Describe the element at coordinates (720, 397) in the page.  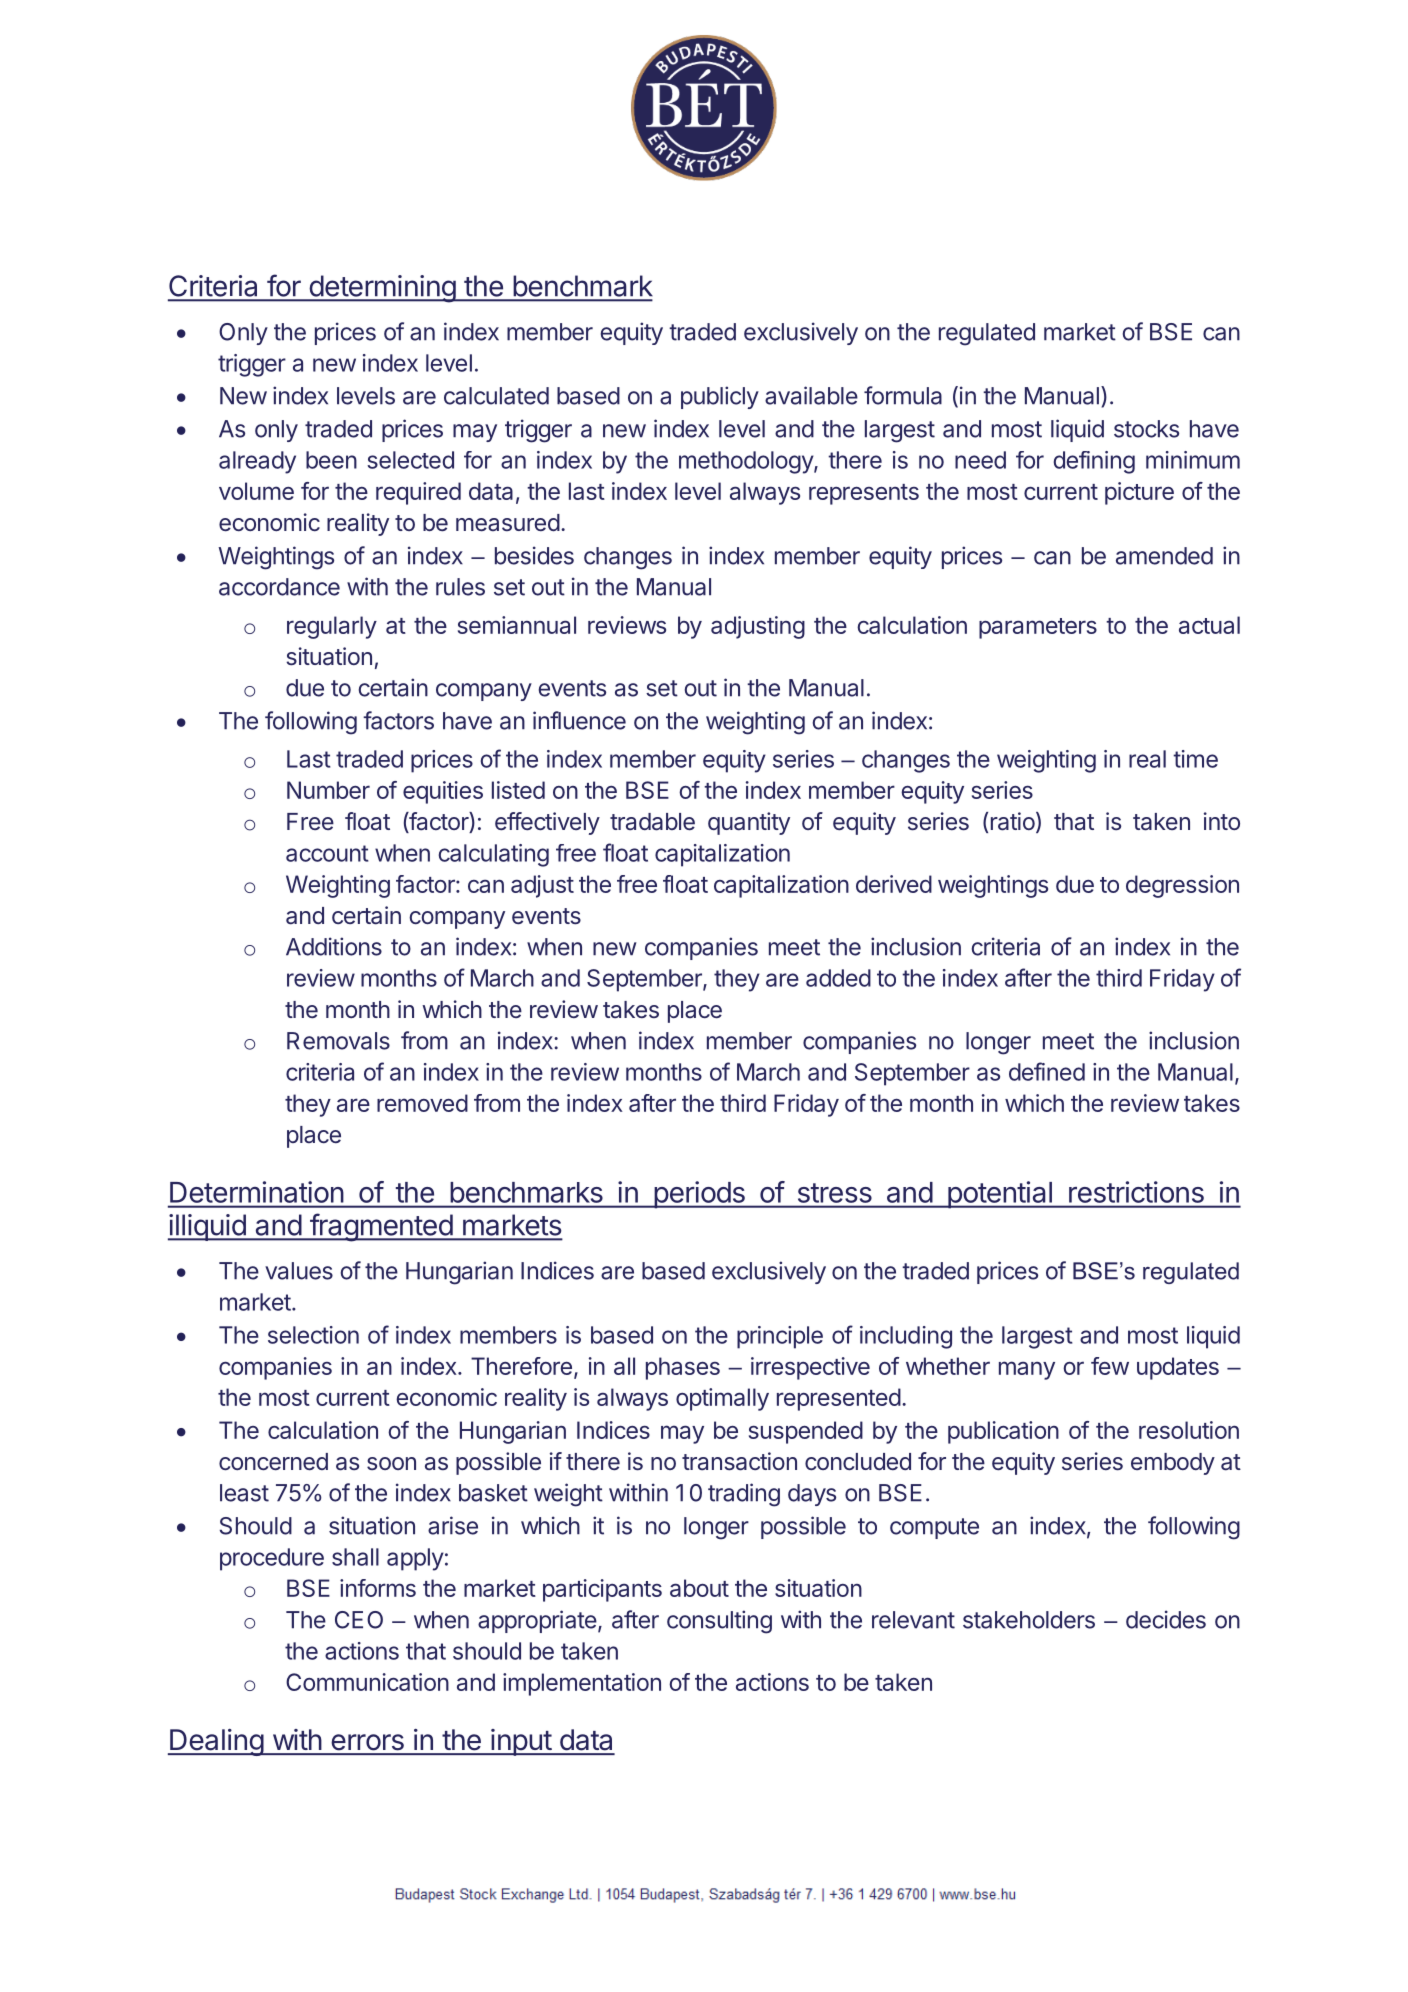
I see `publicly` at that location.
